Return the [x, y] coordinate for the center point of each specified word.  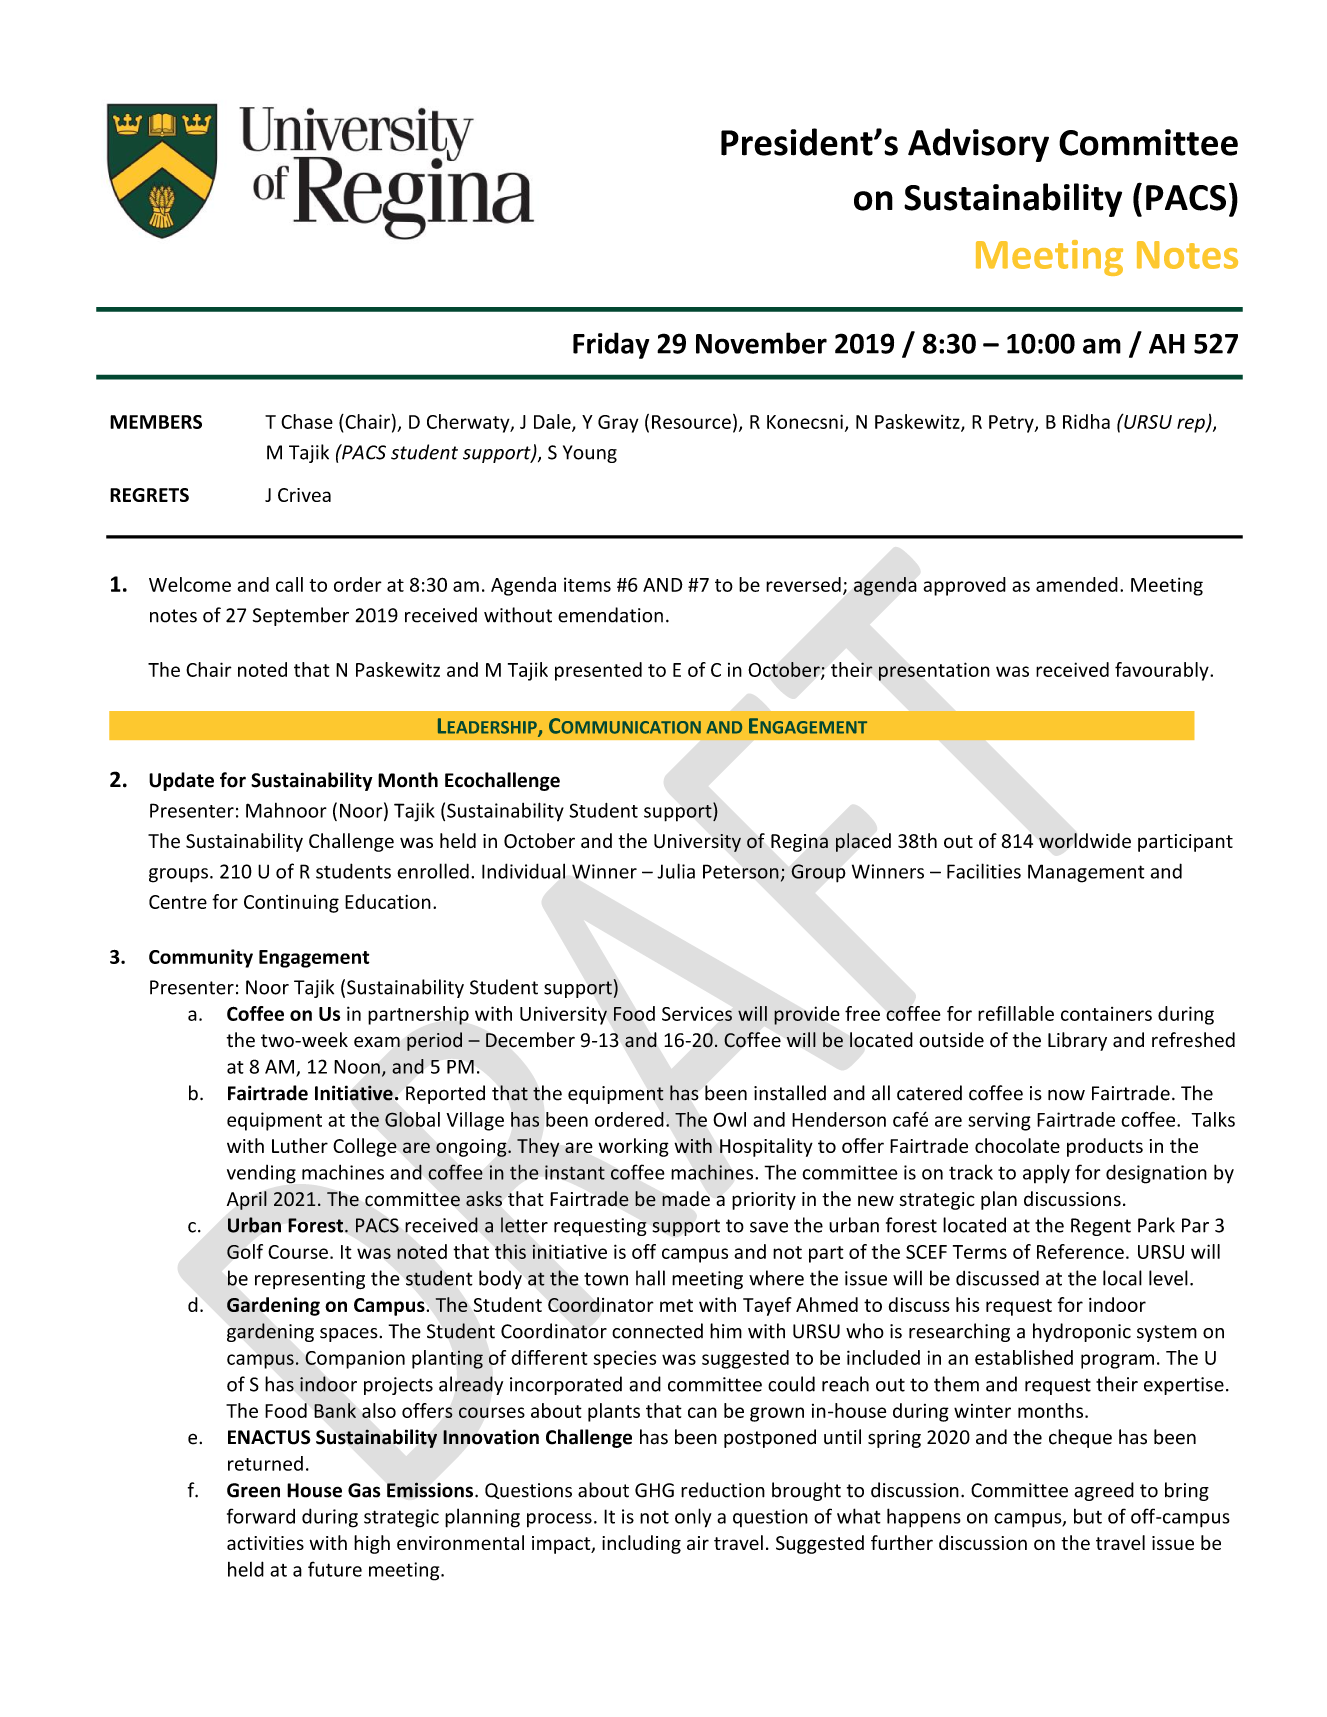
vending [261, 1174]
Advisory [978, 145]
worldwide [1085, 841]
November [761, 343]
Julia [676, 871]
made [686, 1199]
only [693, 1518]
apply [1046, 1174]
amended [1077, 584]
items [587, 584]
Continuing [291, 904]
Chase [307, 421]
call [289, 584]
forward [261, 1516]
